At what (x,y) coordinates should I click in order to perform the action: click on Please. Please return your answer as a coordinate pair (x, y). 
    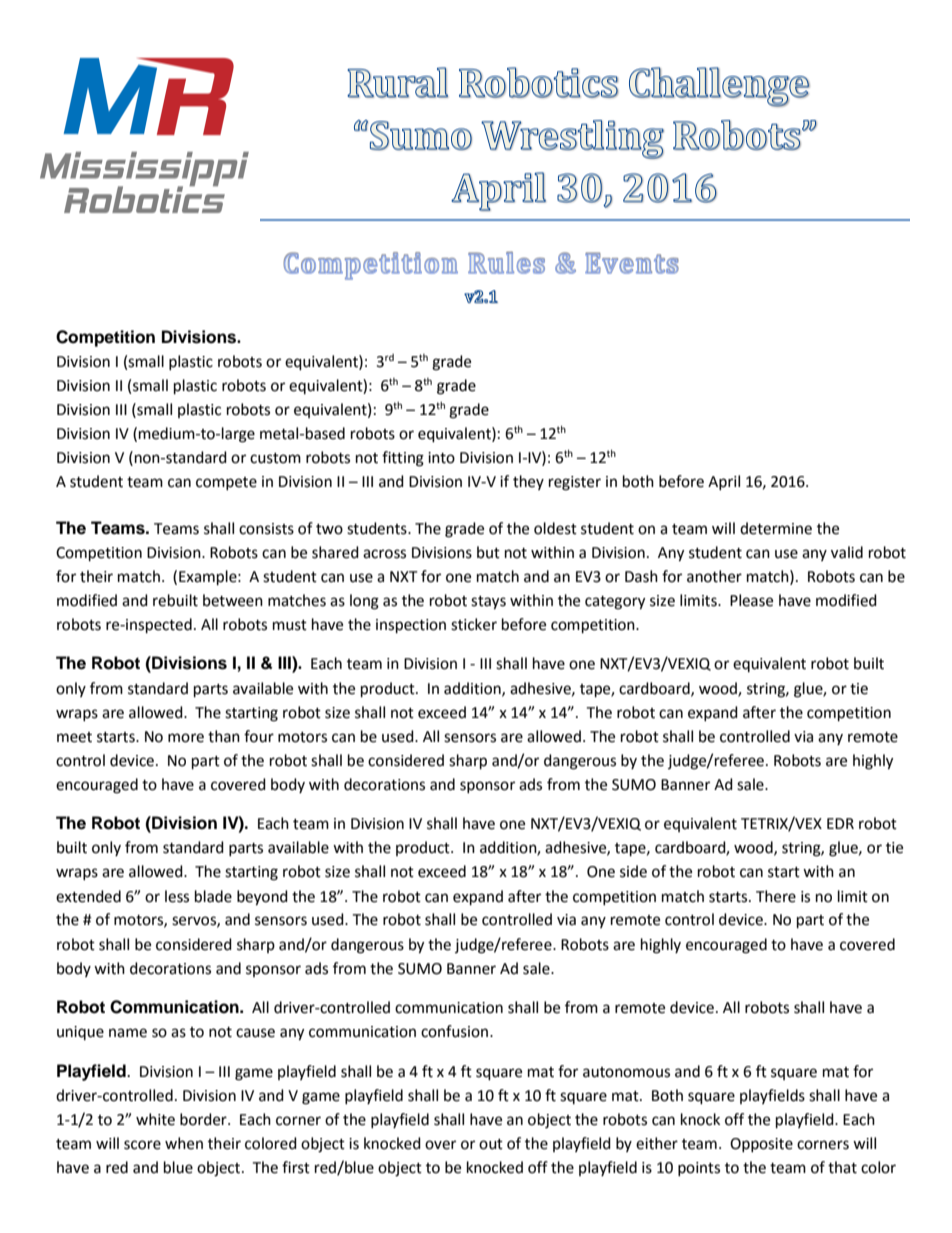
    Looking at the image, I should click on (751, 600).
